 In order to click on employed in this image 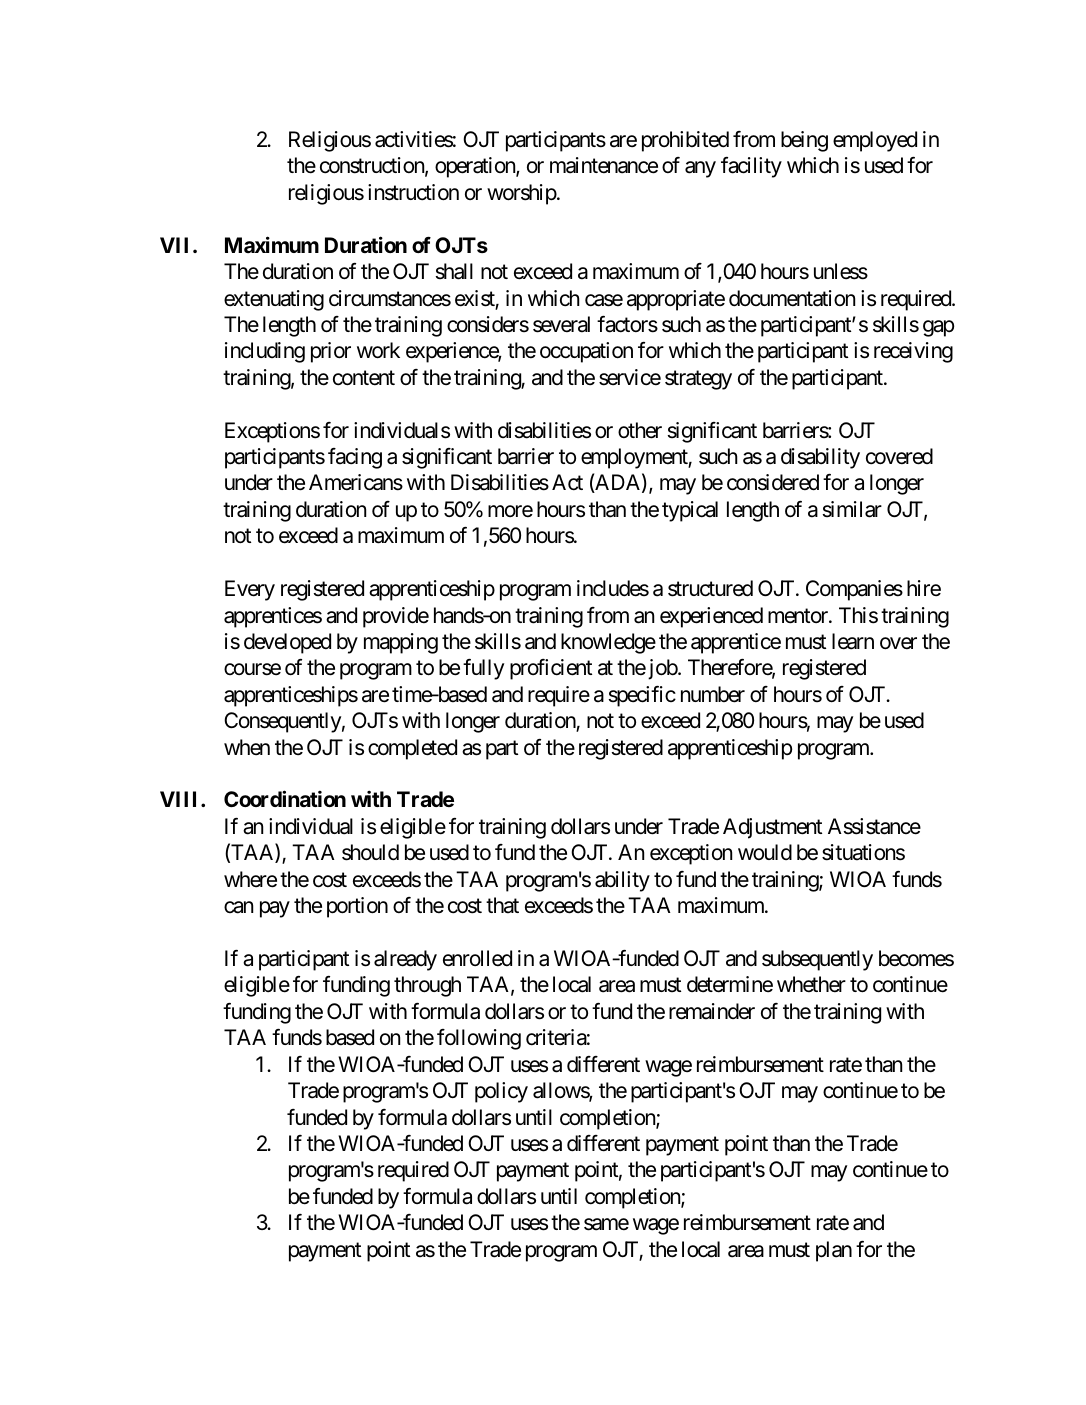, I will do `click(875, 141)`.
